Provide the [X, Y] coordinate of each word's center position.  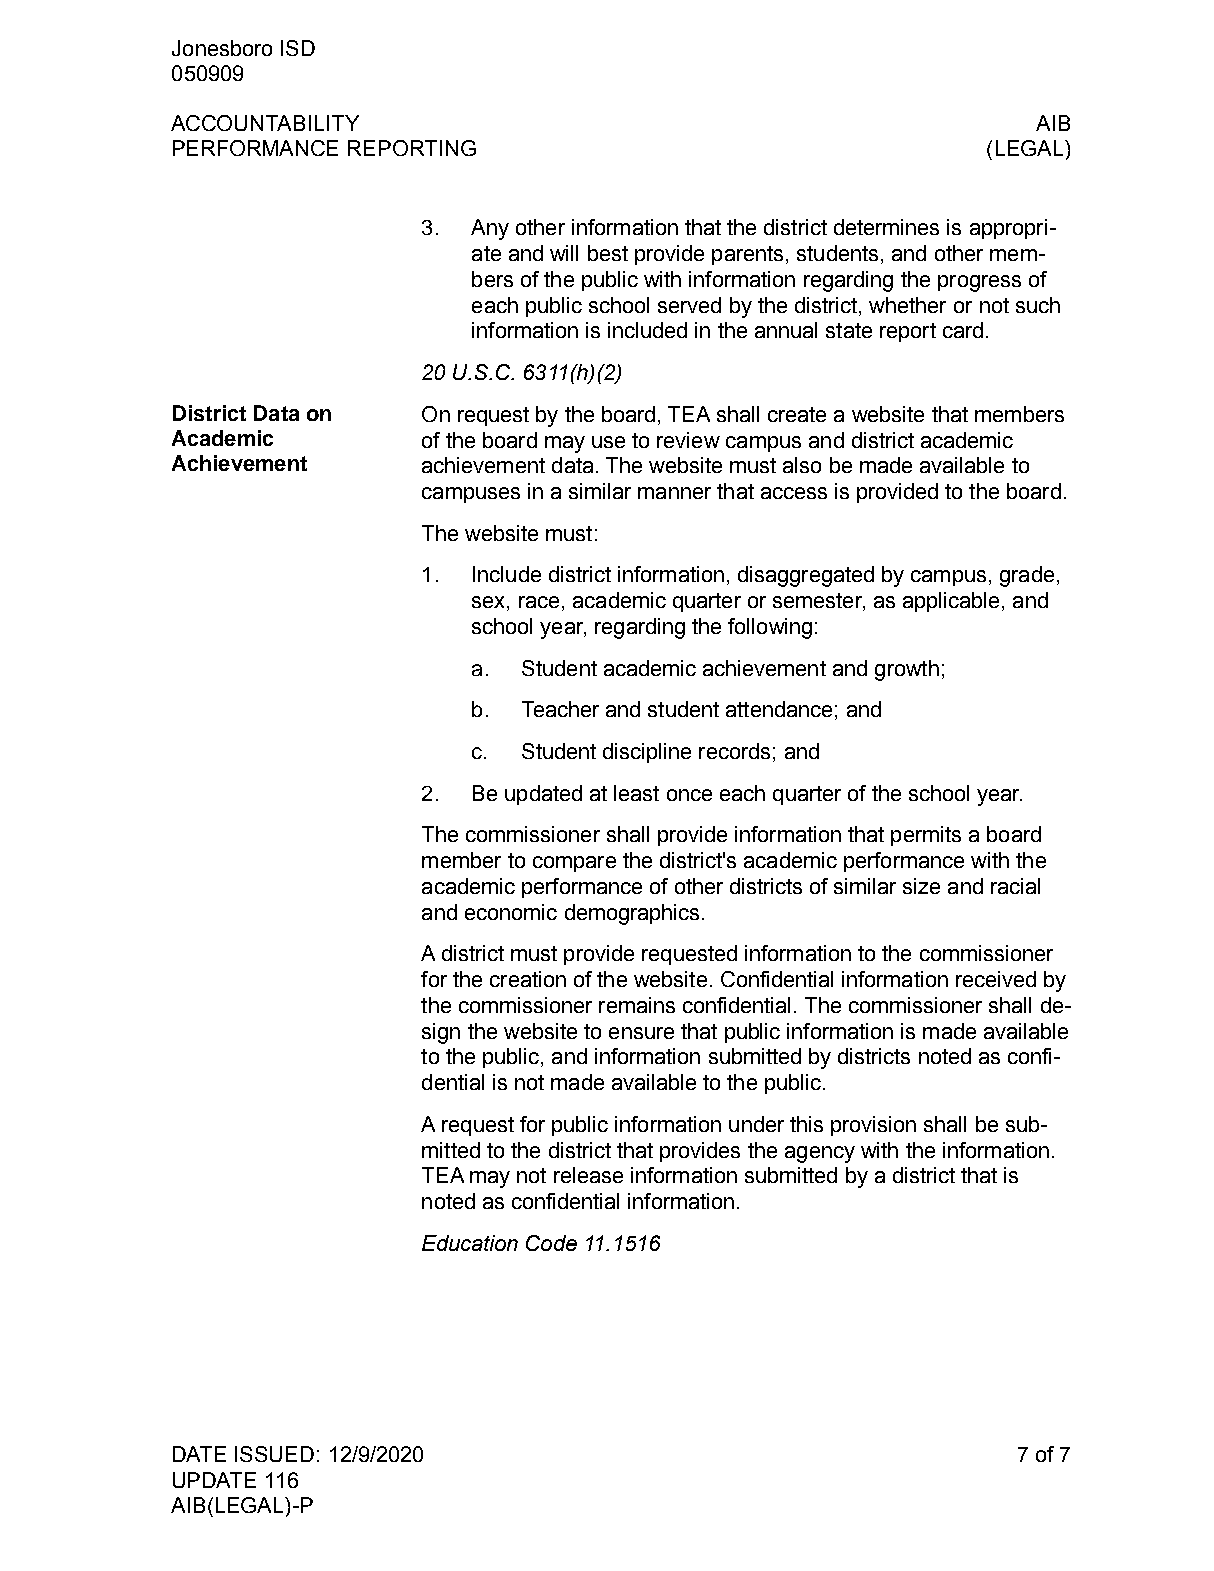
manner [674, 493]
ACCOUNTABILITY [265, 123]
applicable [951, 602]
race [539, 602]
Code [551, 1243]
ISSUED [274, 1454]
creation [528, 979]
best [608, 253]
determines [886, 227]
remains [637, 1005]
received [996, 979]
